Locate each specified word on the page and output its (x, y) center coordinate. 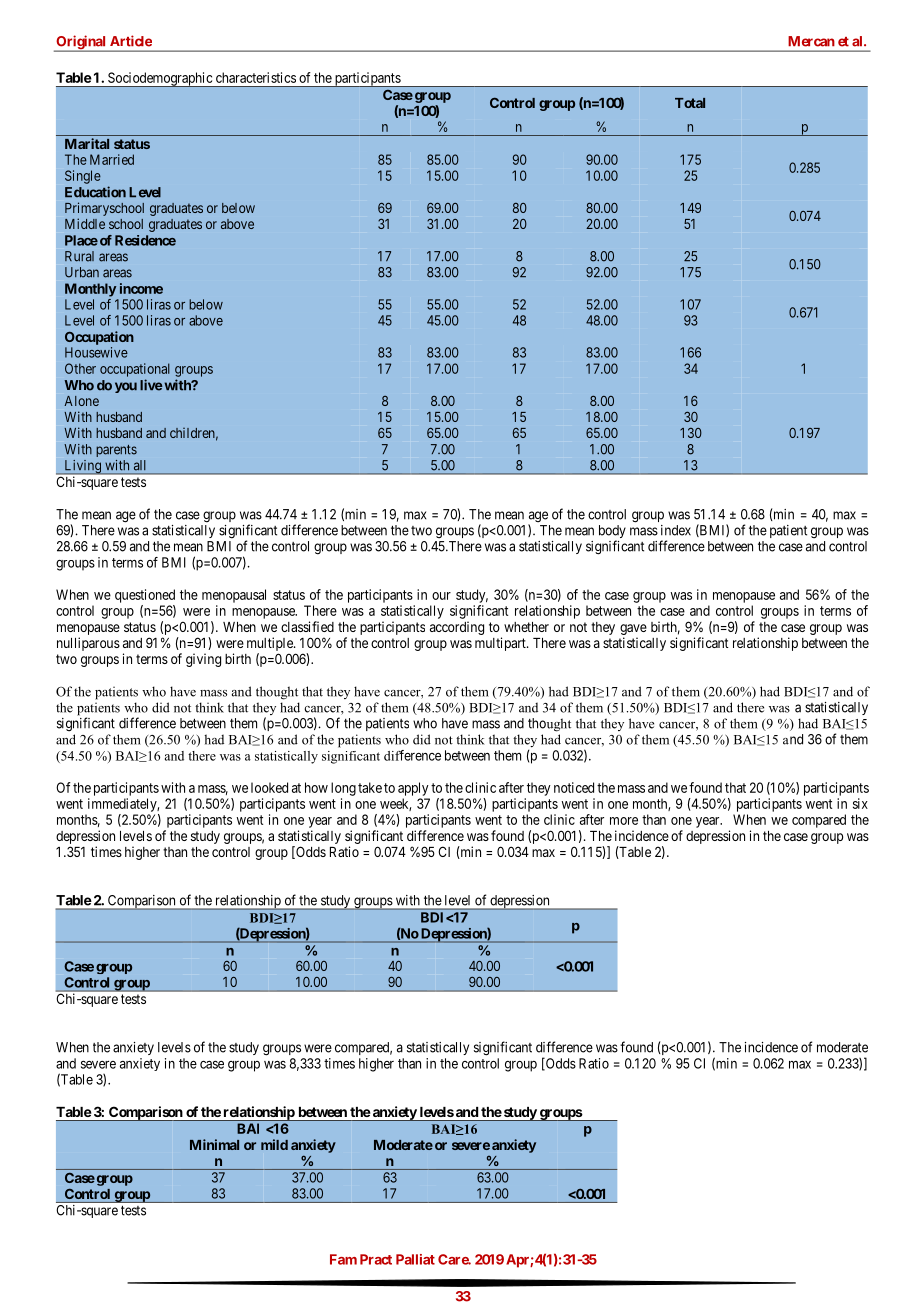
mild (274, 1144)
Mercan (811, 41)
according (457, 628)
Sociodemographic (160, 79)
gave (633, 629)
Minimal (214, 1144)
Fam (343, 1259)
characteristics (256, 77)
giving (203, 660)
